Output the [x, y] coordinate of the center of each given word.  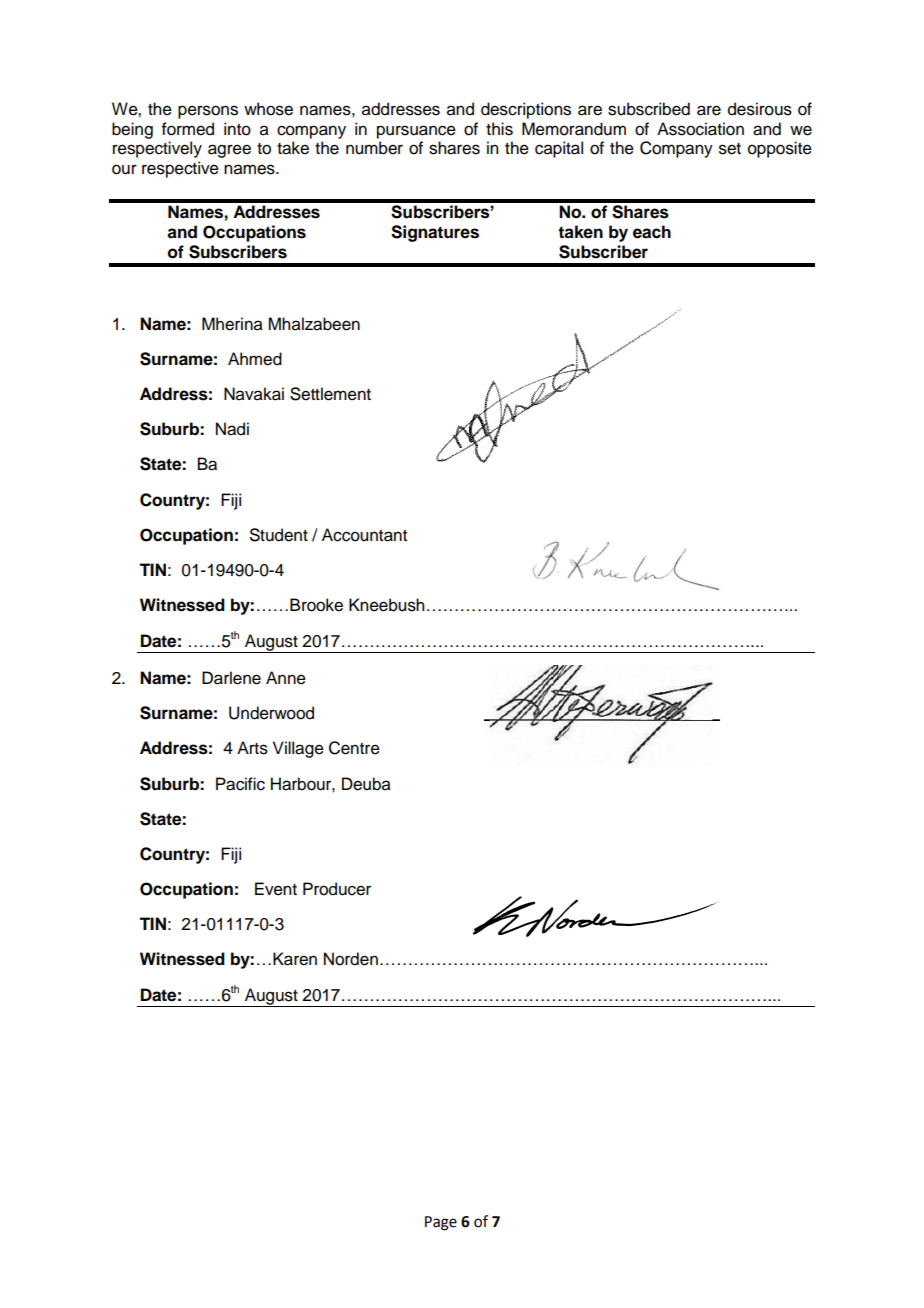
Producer [337, 889]
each [652, 232]
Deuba [366, 784]
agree [229, 151]
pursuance [416, 132]
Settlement [330, 394]
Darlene [231, 678]
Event [276, 889]
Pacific [240, 784]
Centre [354, 748]
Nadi [232, 429]
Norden [351, 959]
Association [700, 129]
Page [441, 1223]
